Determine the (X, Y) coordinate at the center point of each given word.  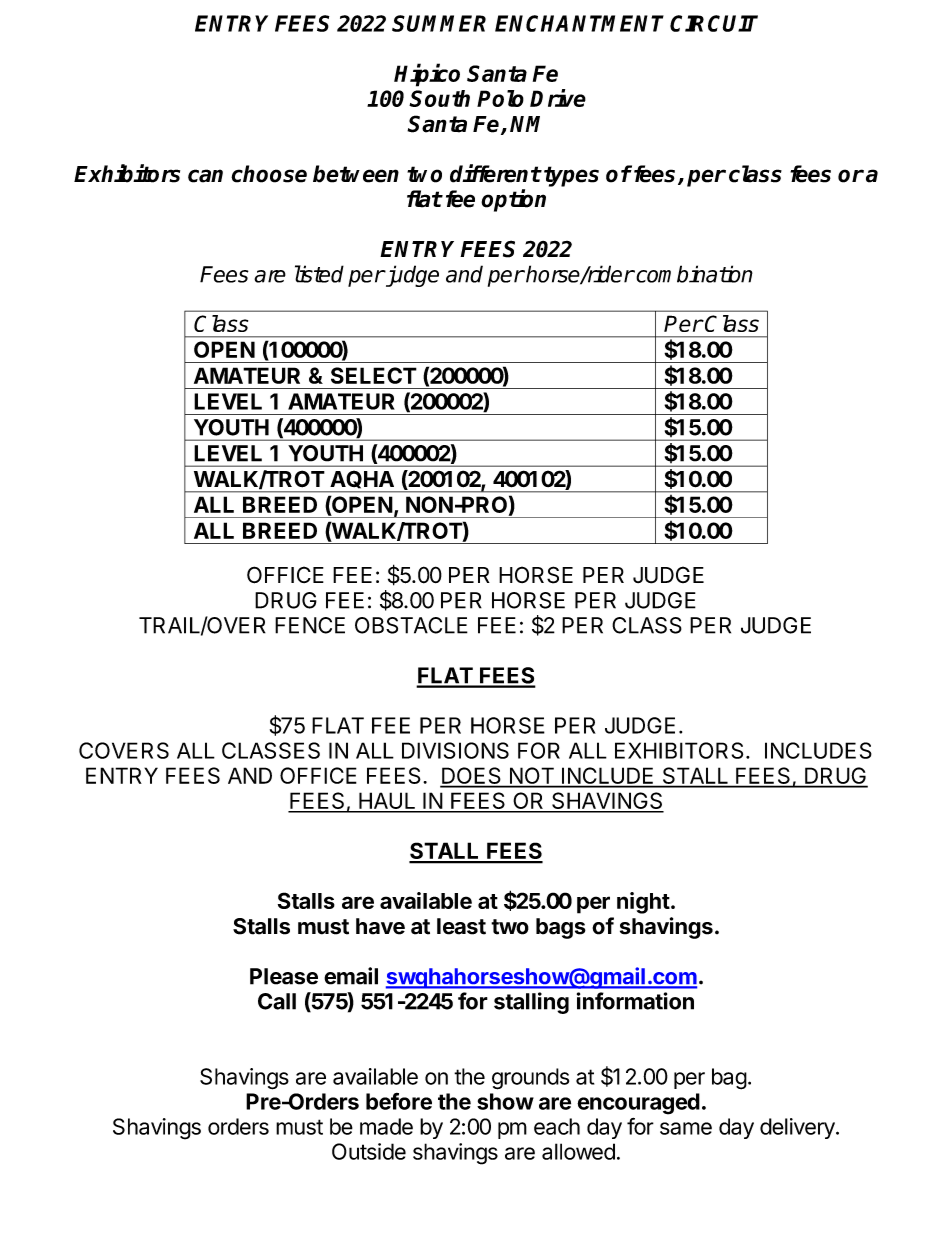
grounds (530, 1079)
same (686, 1128)
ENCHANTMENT (579, 23)
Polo (500, 98)
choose (269, 174)
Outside (369, 1151)
